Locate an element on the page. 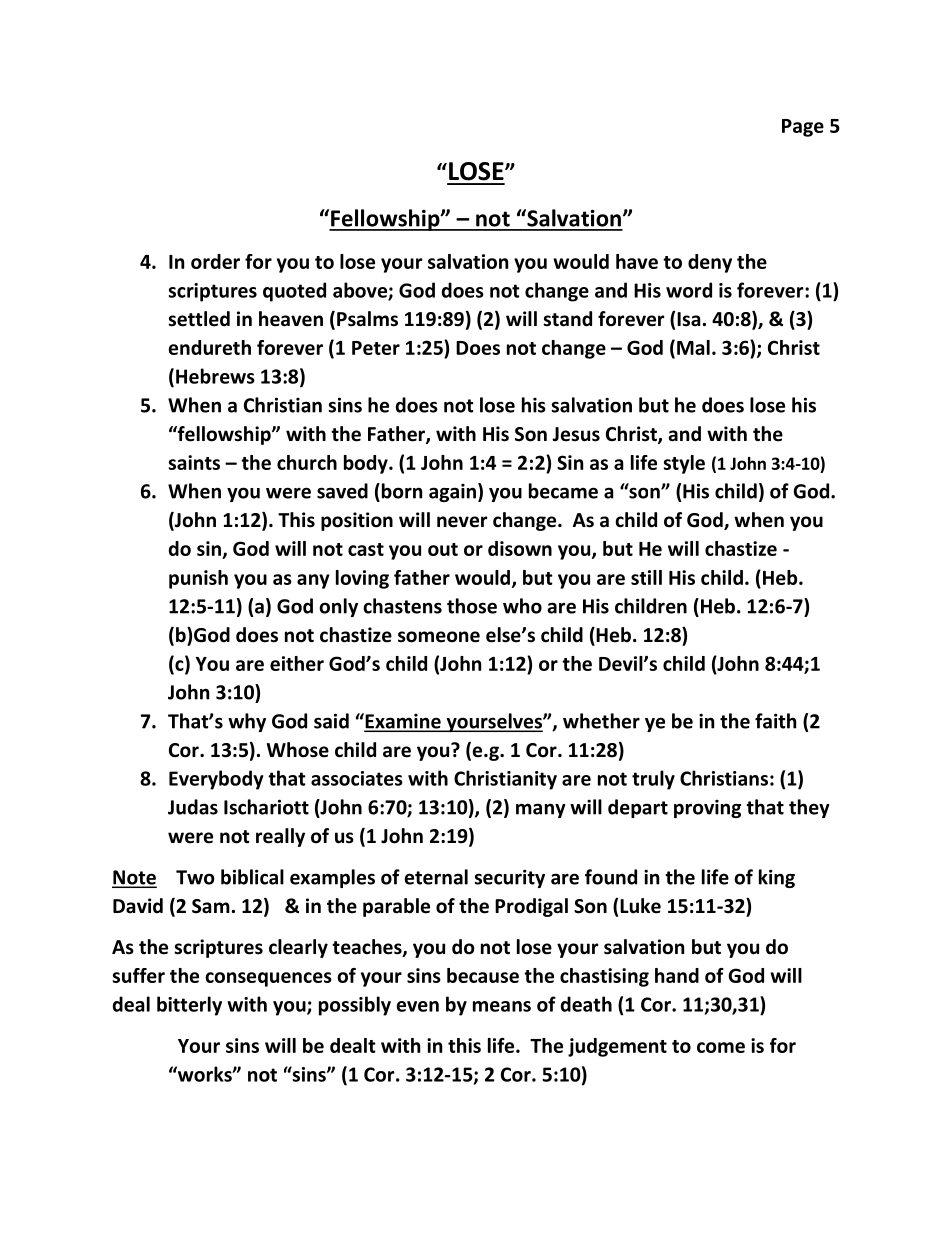 The width and height of the image is (952, 1233). bitterly is located at coordinates (189, 1006).
